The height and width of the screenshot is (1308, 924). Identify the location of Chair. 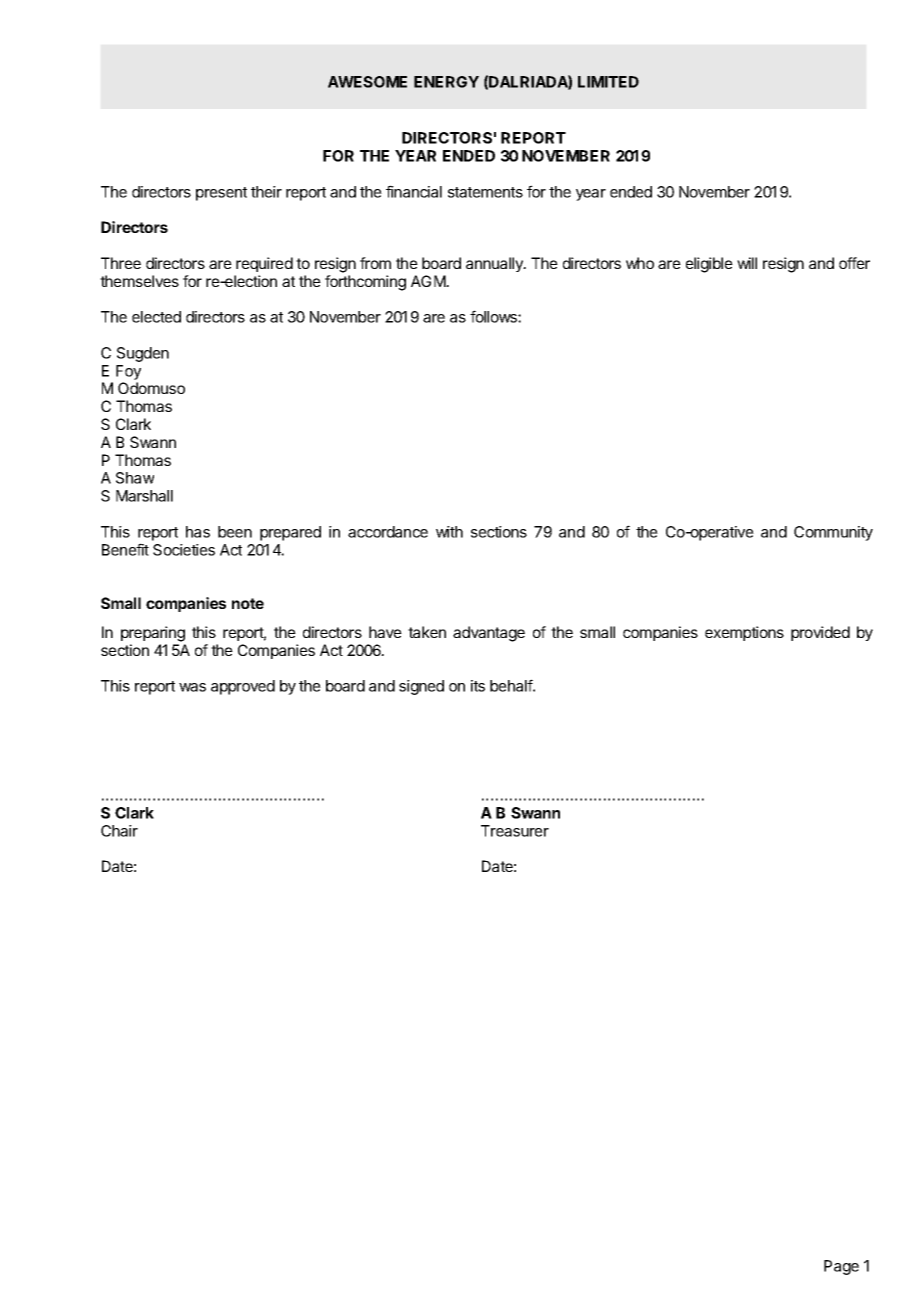
(119, 831).
